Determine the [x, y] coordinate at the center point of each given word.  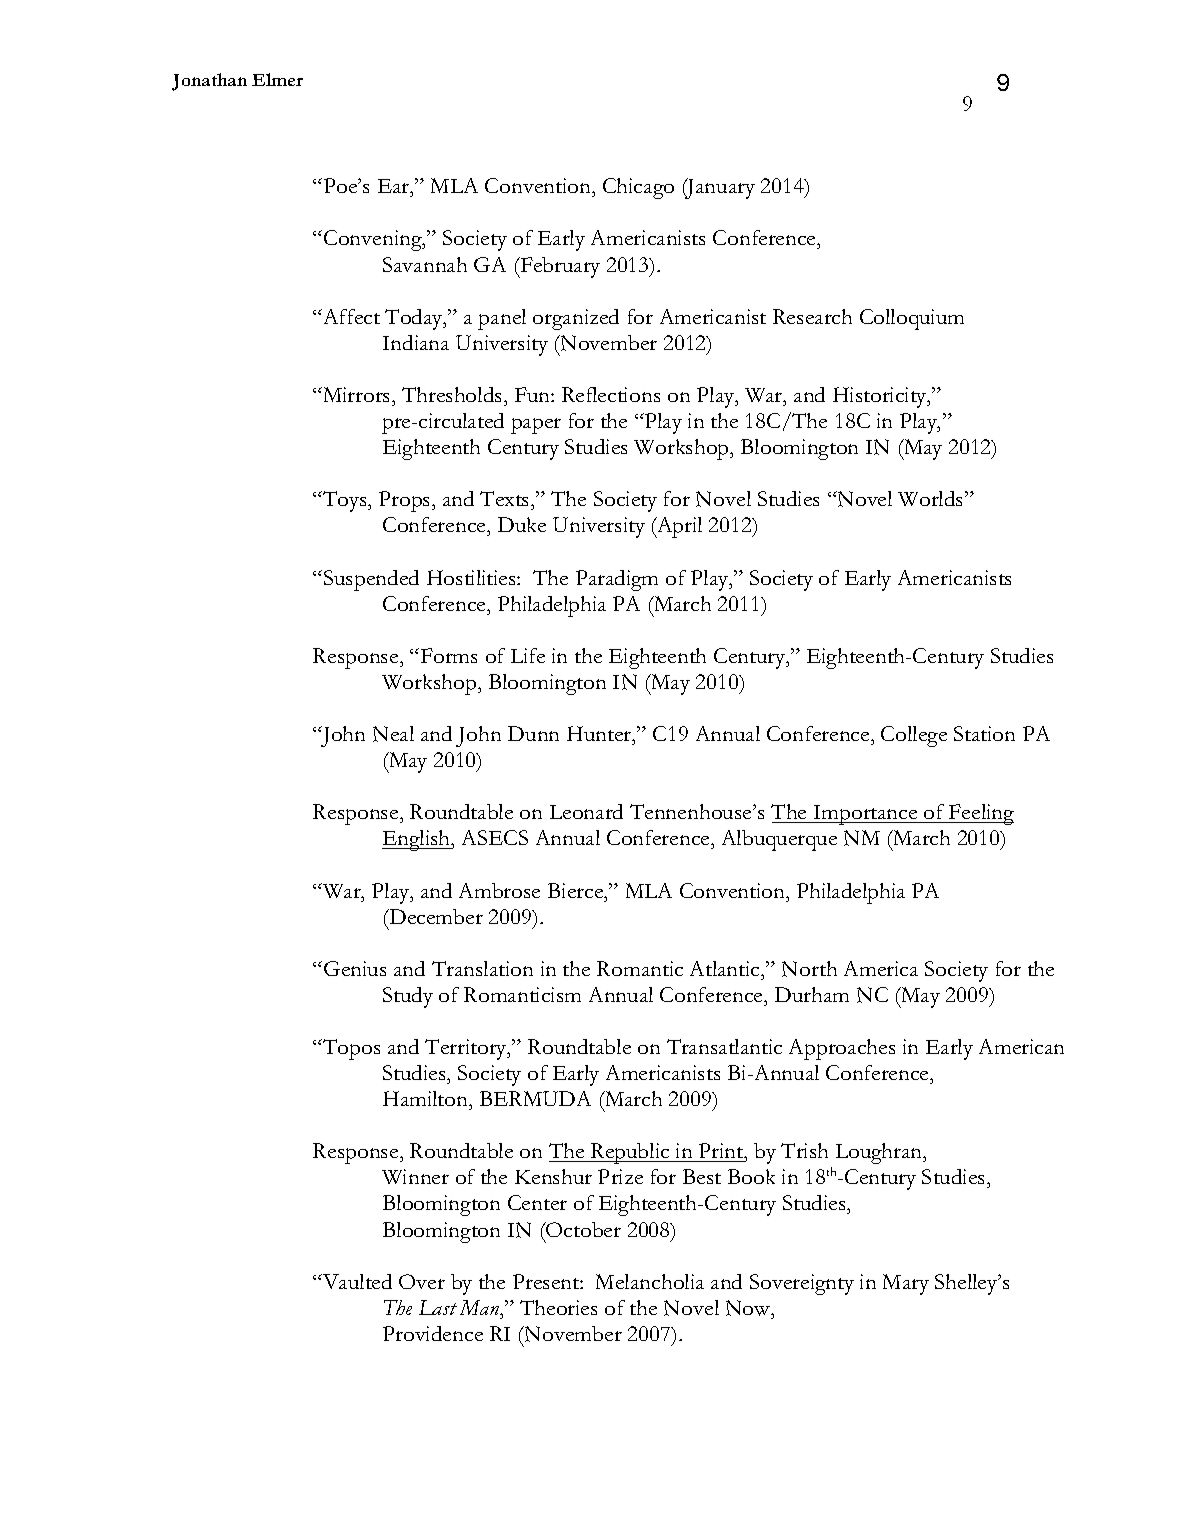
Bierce [577, 890]
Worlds [932, 498]
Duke [522, 524]
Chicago [638, 188]
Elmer [277, 79]
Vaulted [356, 1281]
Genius [355, 968]
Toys [345, 501]
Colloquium [912, 319]
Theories [558, 1307]
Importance [865, 815]
